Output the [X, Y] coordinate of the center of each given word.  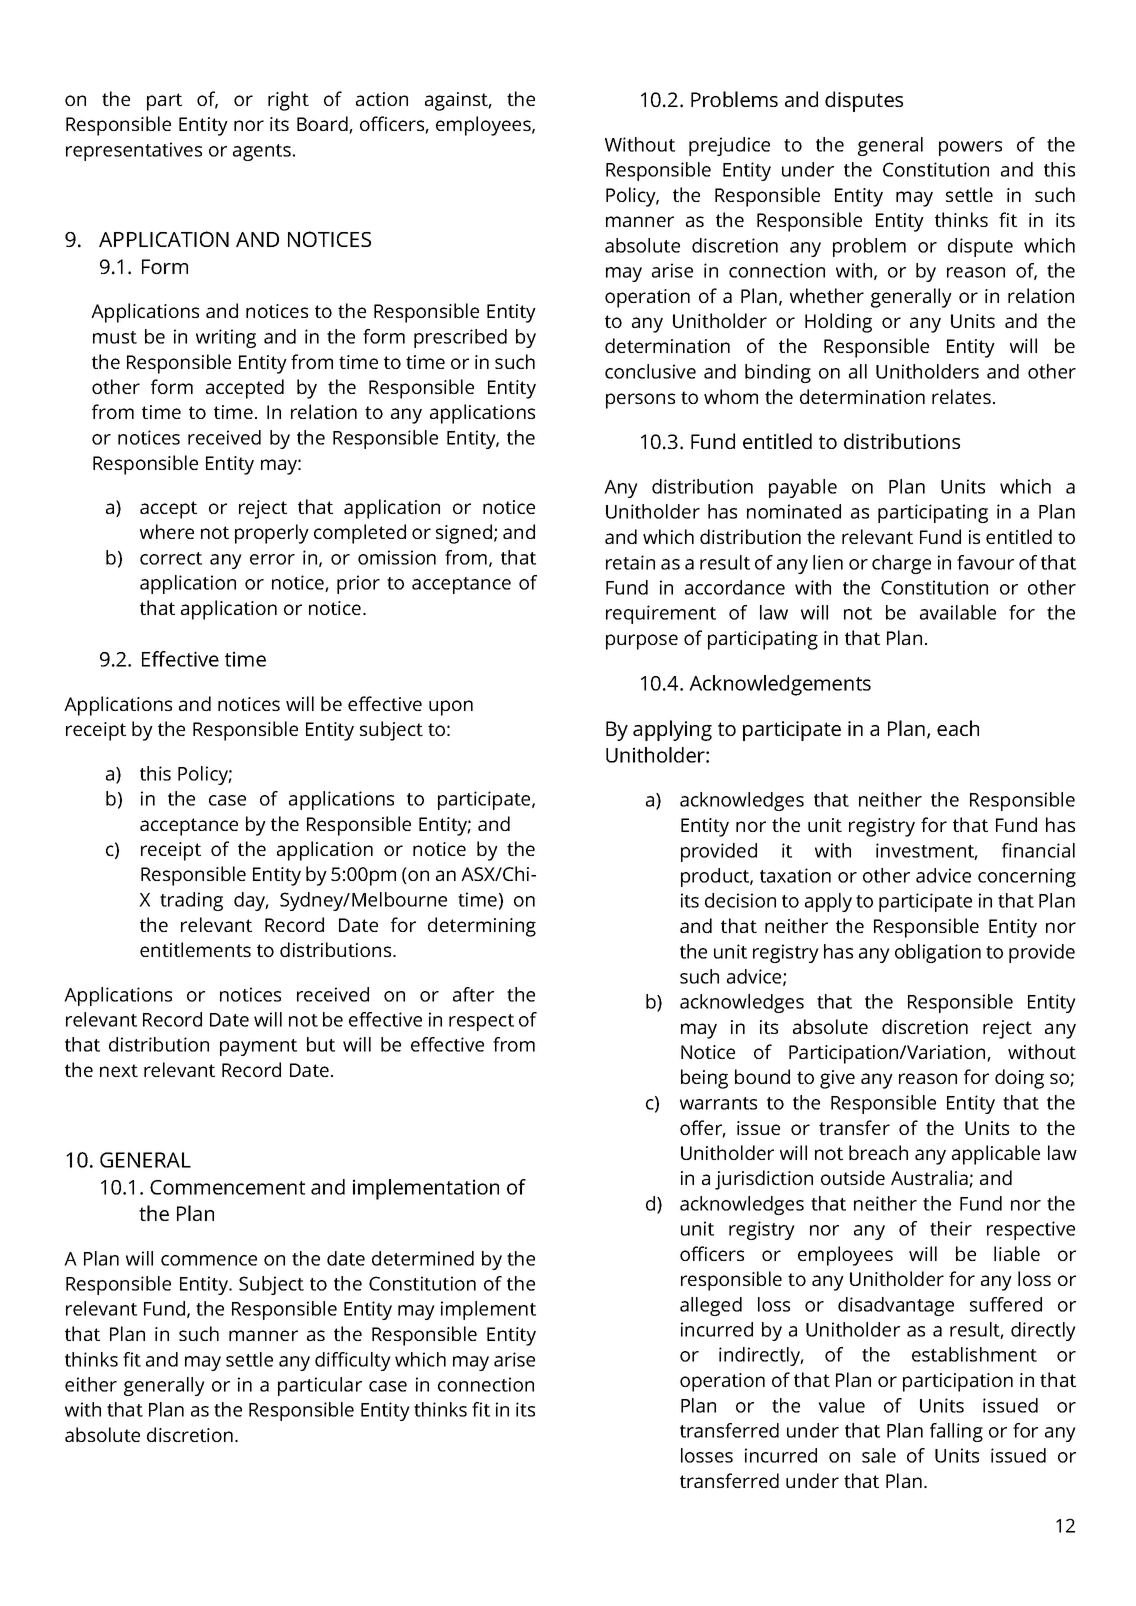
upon [451, 708]
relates [961, 396]
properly [272, 534]
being [704, 1079]
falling [956, 1432]
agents [262, 152]
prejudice [729, 146]
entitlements [195, 949]
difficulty [353, 1361]
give [837, 1079]
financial [1038, 850]
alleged [711, 1306]
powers [970, 148]
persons [640, 401]
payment [258, 1047]
